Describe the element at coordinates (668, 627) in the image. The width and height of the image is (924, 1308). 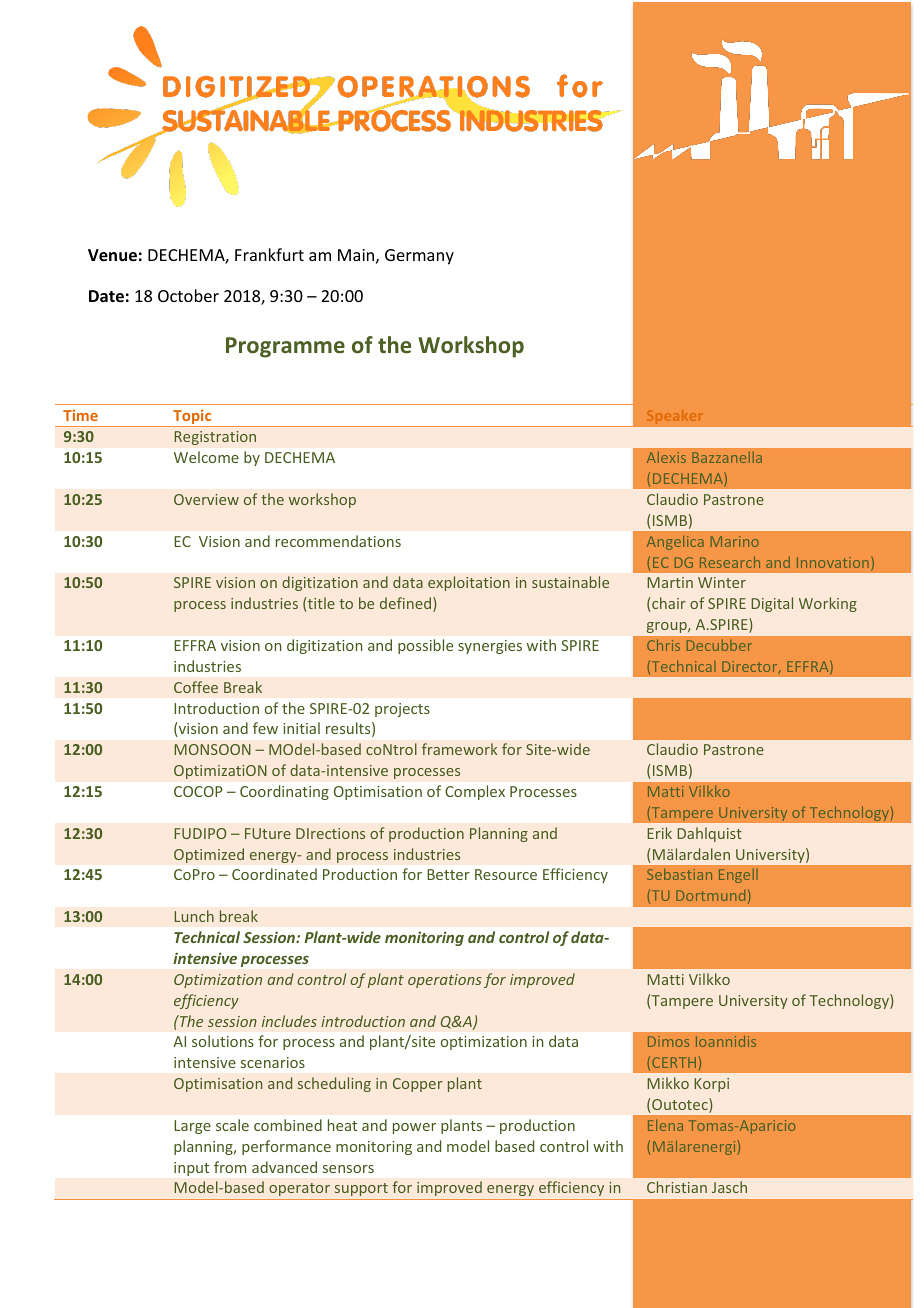
I see `group` at that location.
